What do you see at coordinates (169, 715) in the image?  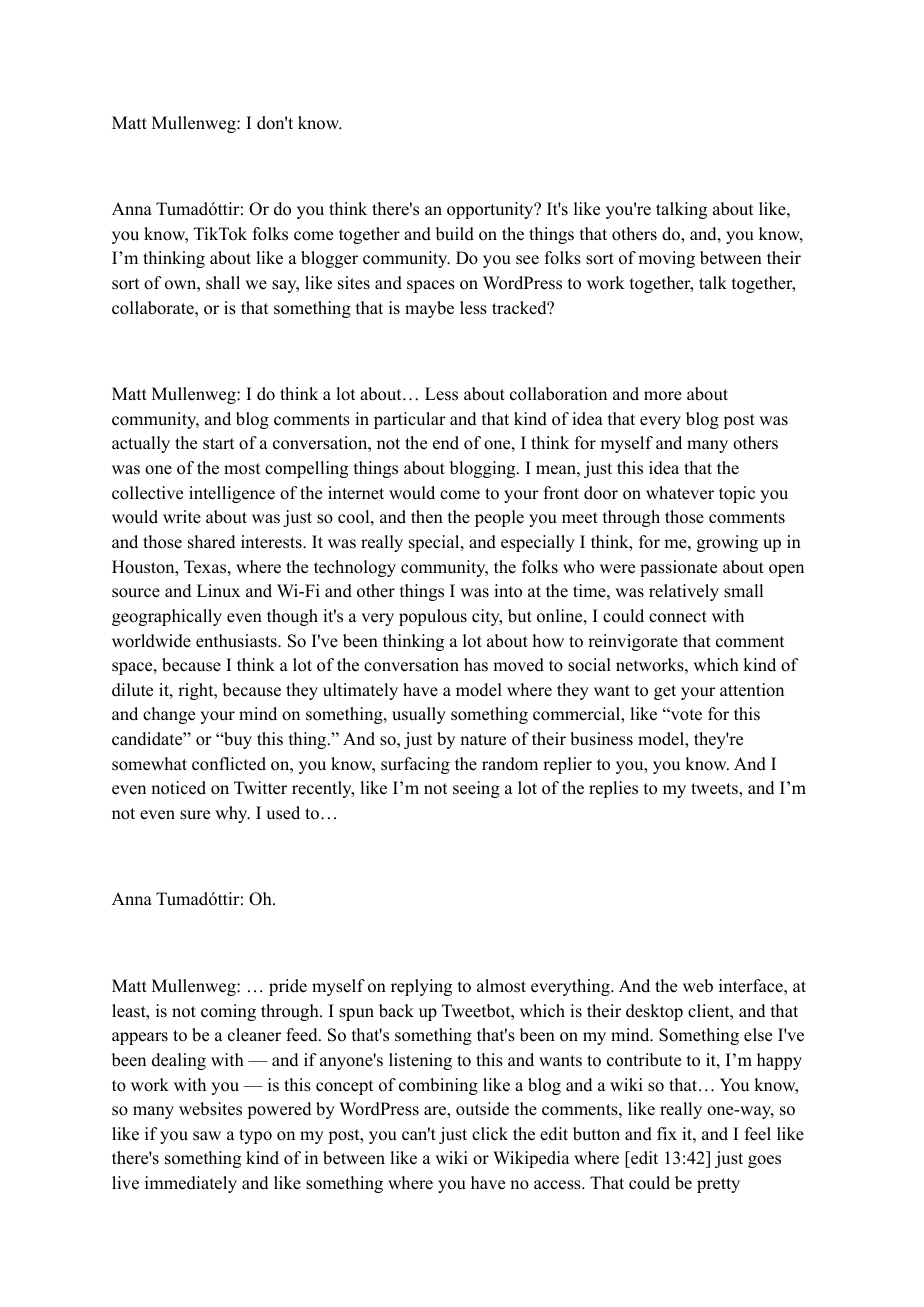 I see `change` at bounding box center [169, 715].
